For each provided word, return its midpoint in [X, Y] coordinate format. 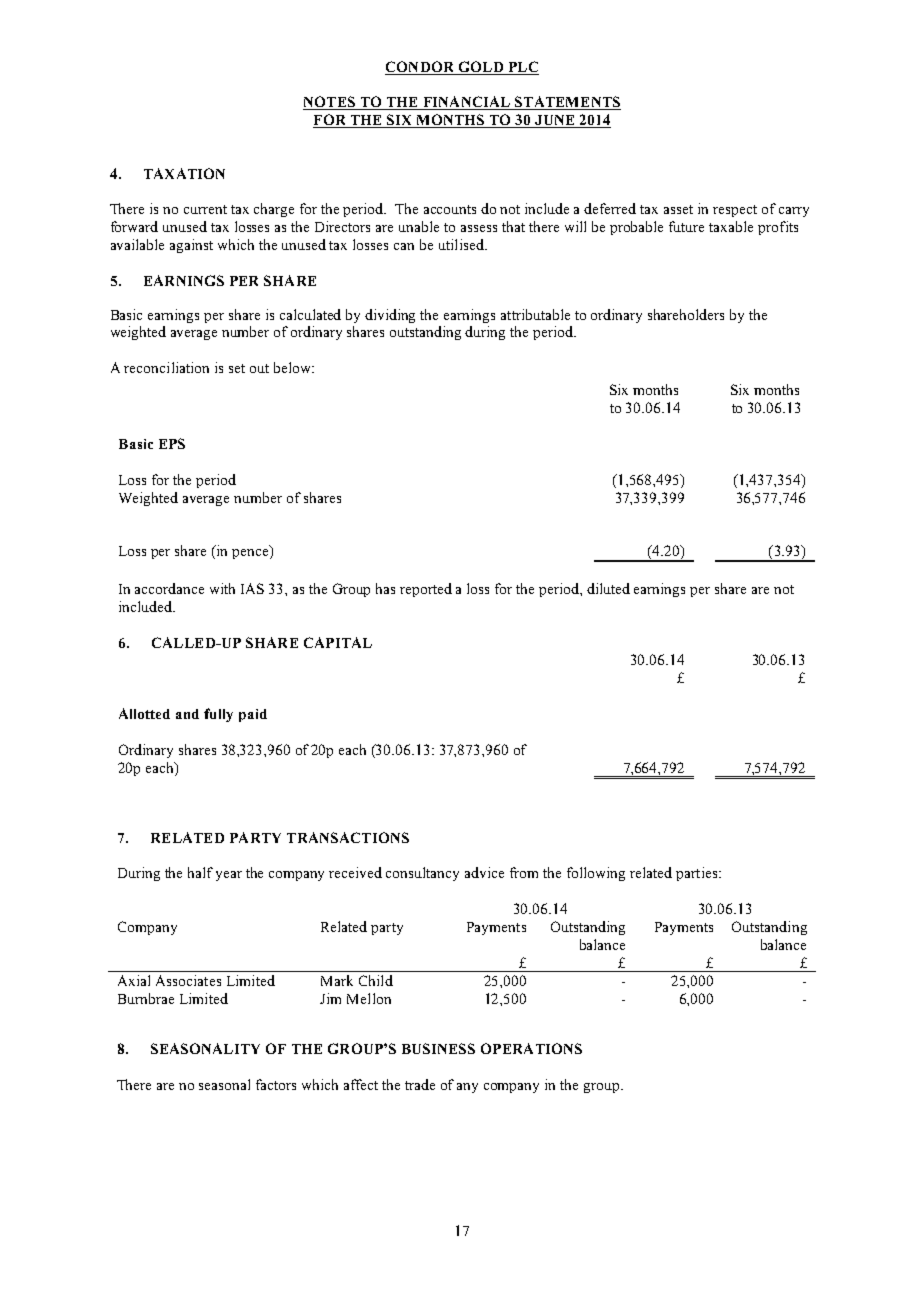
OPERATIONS [531, 1048]
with [222, 588]
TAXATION [184, 173]
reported [426, 590]
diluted [608, 588]
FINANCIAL [466, 103]
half [200, 872]
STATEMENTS [567, 103]
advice [484, 872]
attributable [535, 314]
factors [276, 1084]
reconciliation [166, 367]
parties [698, 874]
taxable [731, 226]
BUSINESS [438, 1048]
